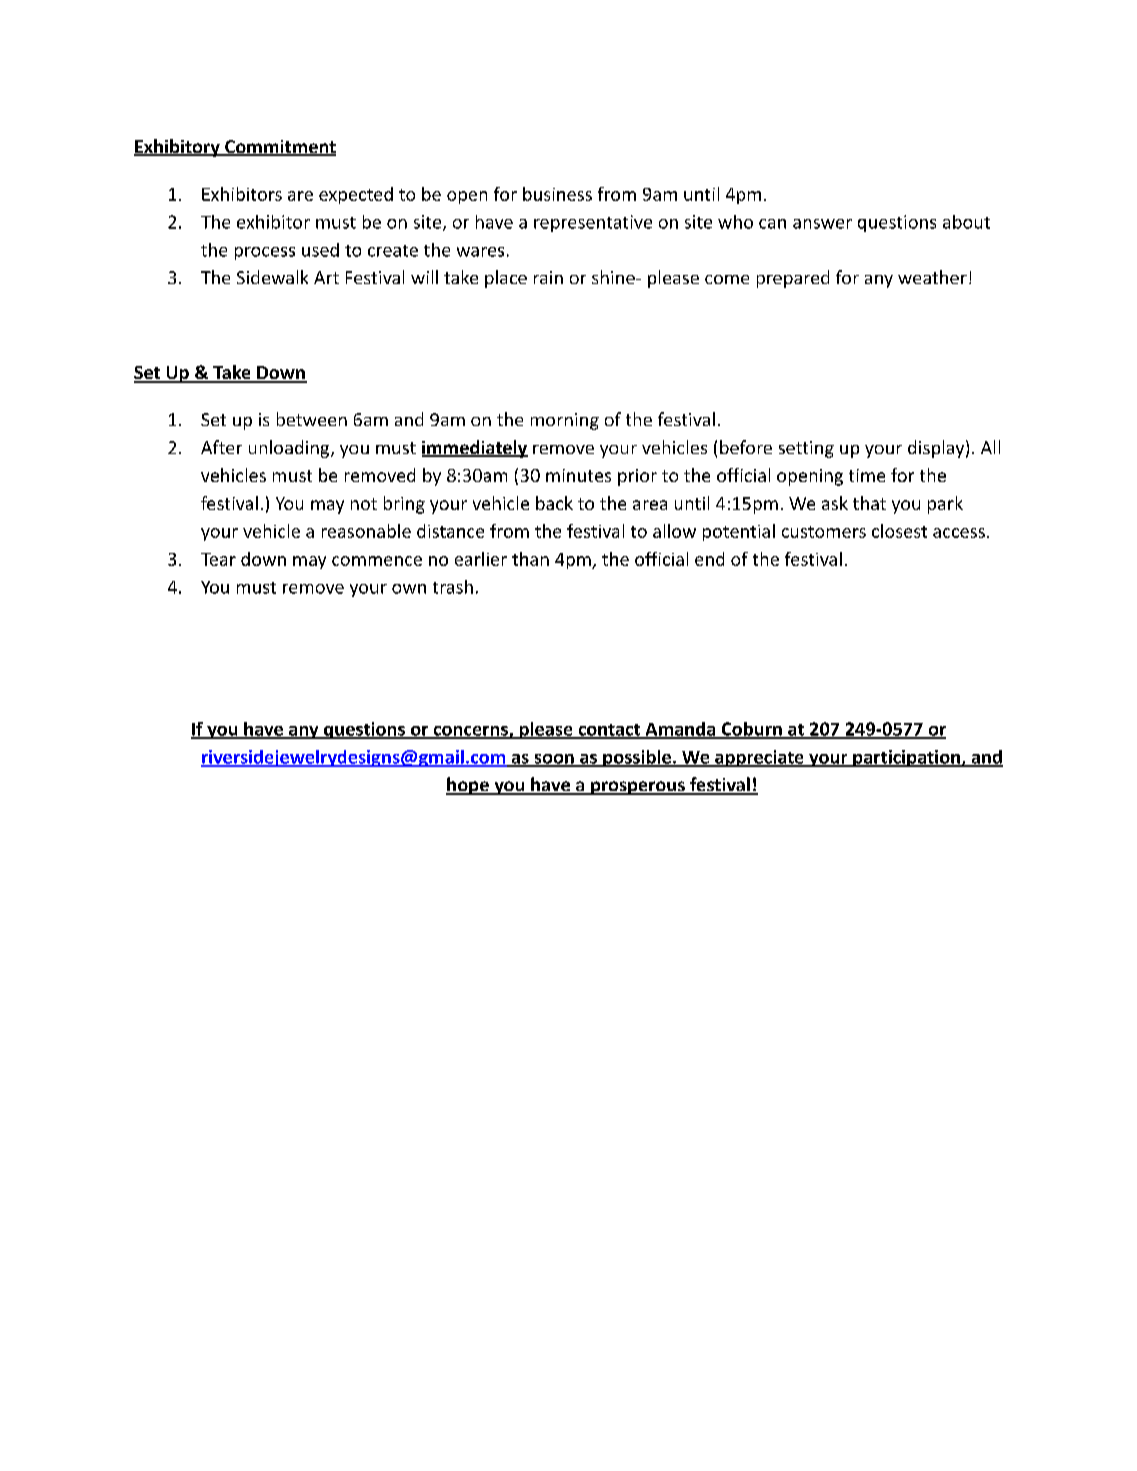 This screenshot has width=1137, height=1471. What do you see at coordinates (279, 148) in the screenshot?
I see `Commitment` at bounding box center [279, 148].
